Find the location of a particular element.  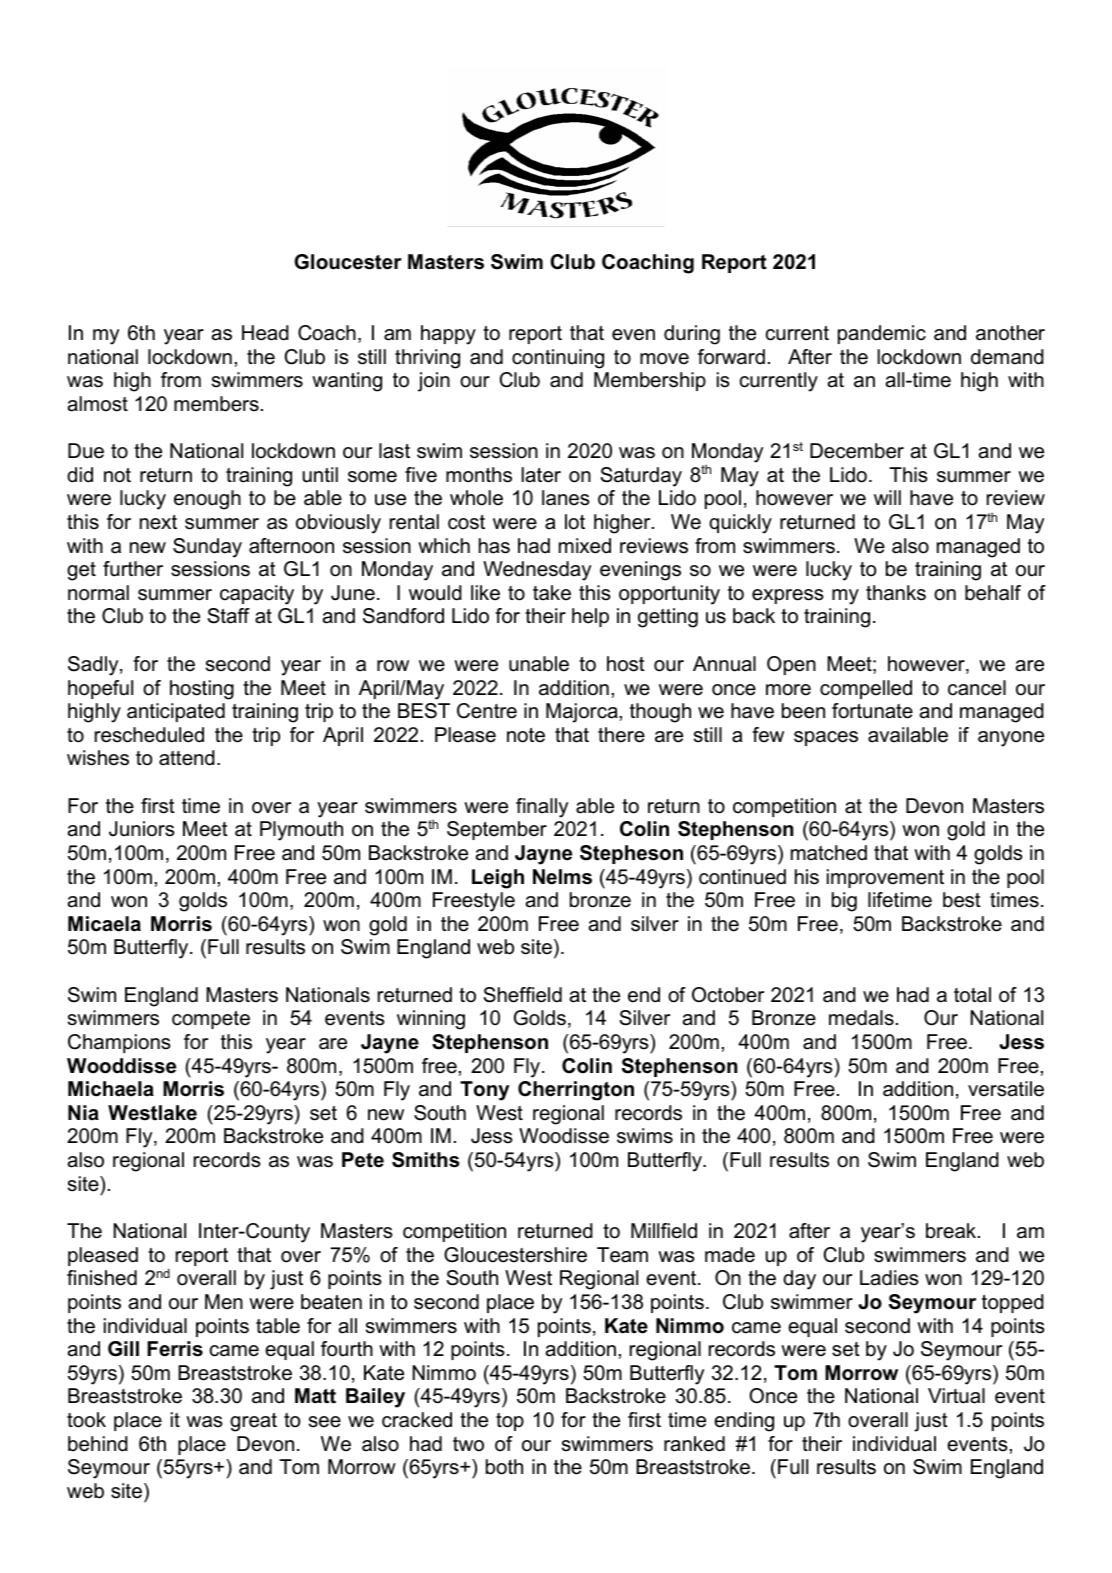

Leigh is located at coordinates (498, 879).
